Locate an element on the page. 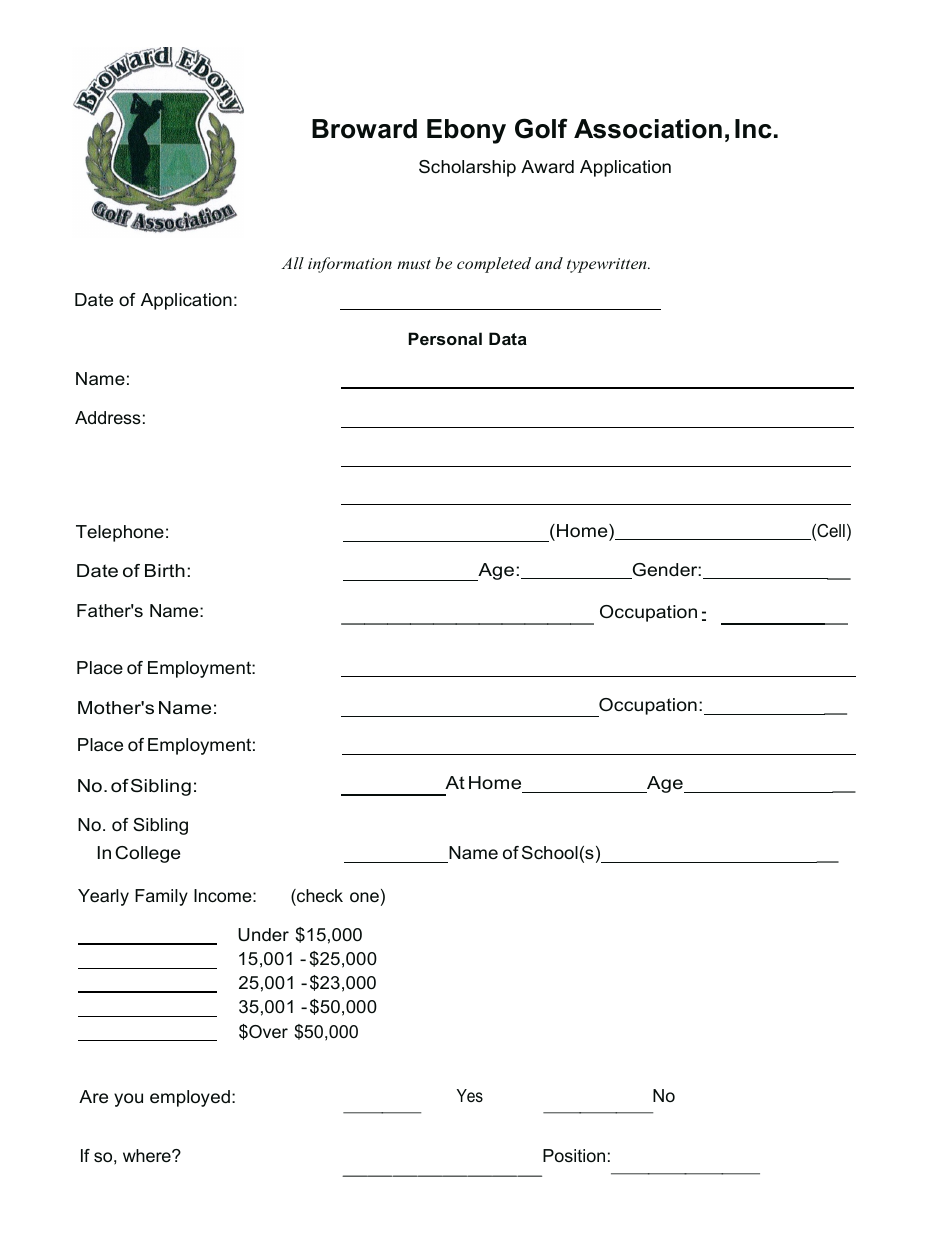 The image size is (952, 1233). Family is located at coordinates (161, 897).
